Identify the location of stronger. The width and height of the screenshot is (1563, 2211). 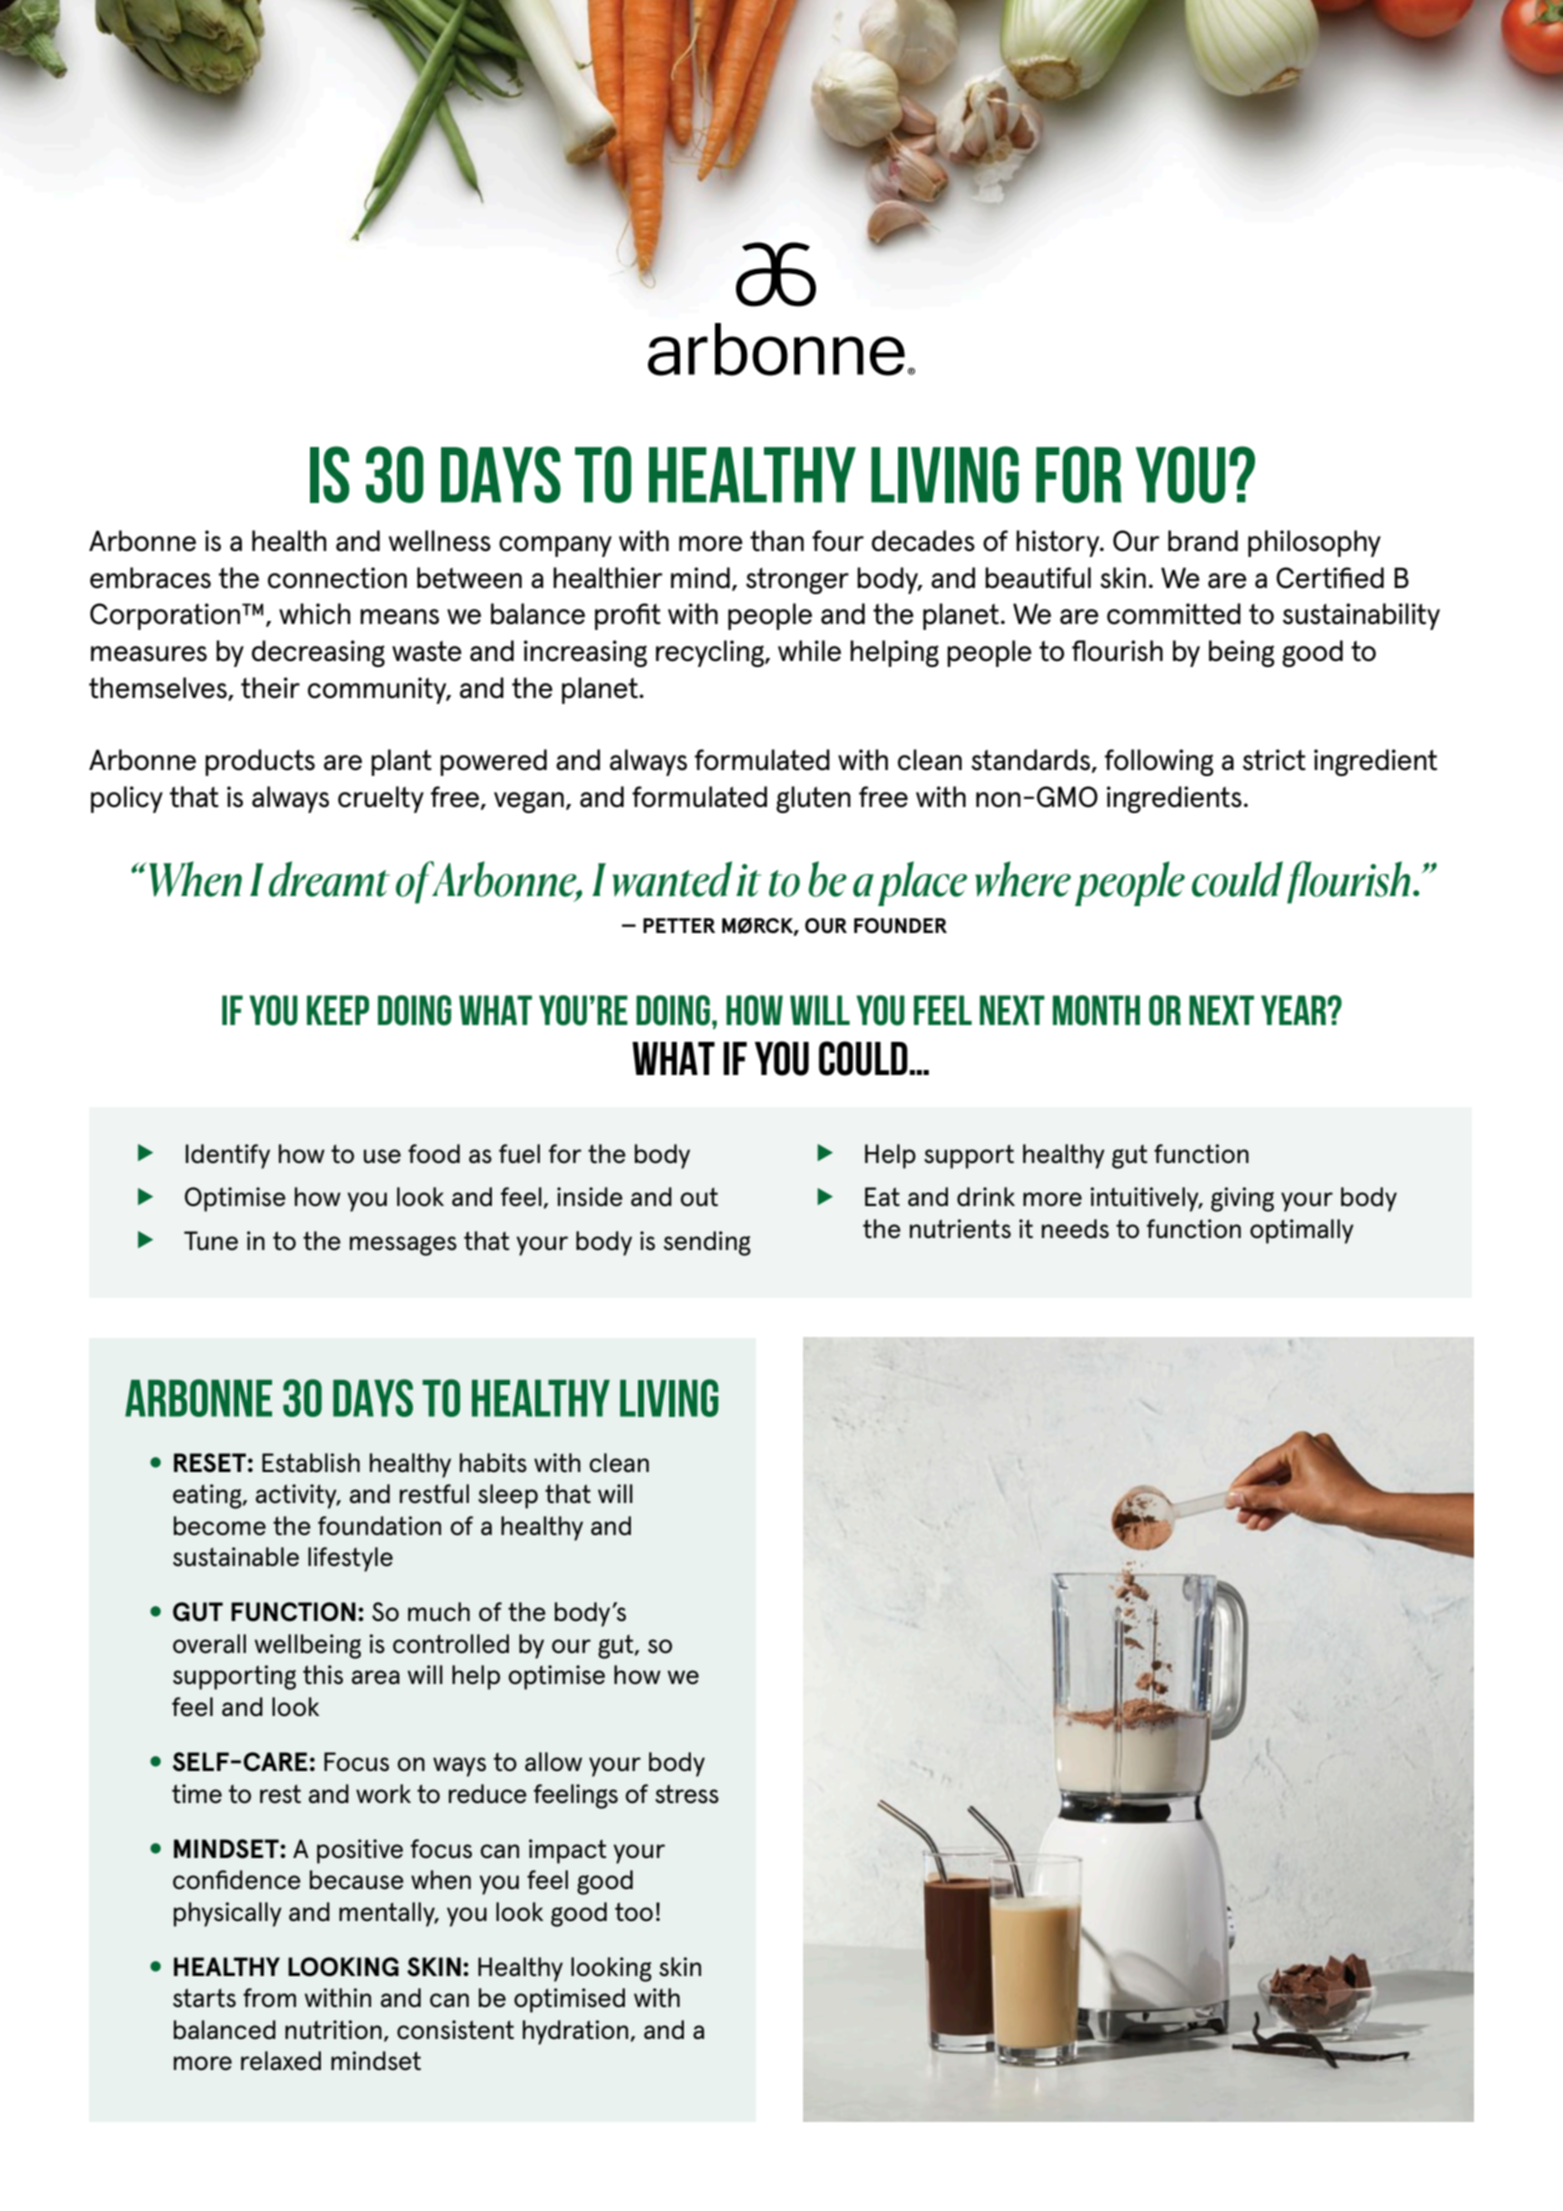
(797, 581).
